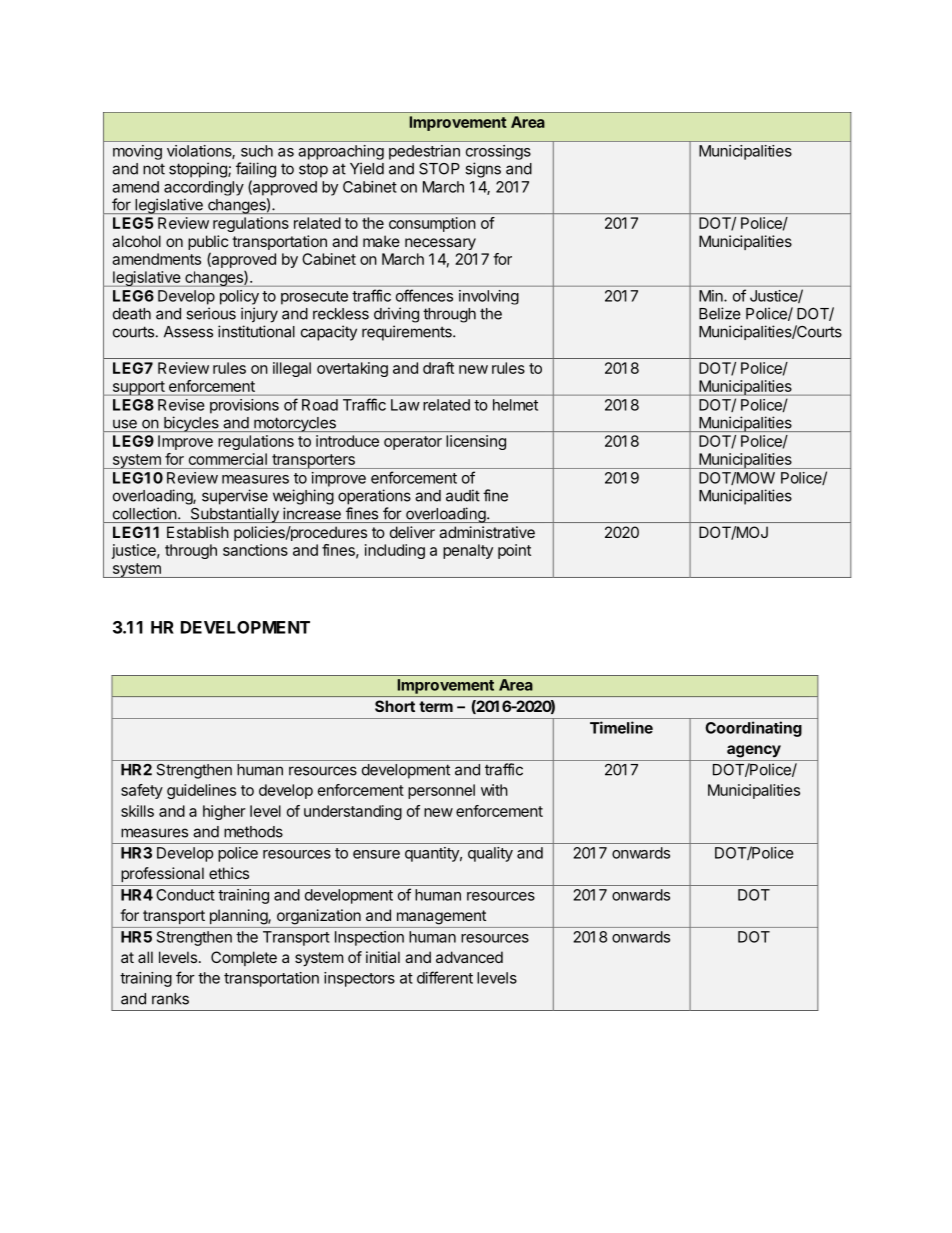 The width and height of the page is (952, 1233). What do you see at coordinates (754, 751) in the page?
I see `agency` at bounding box center [754, 751].
